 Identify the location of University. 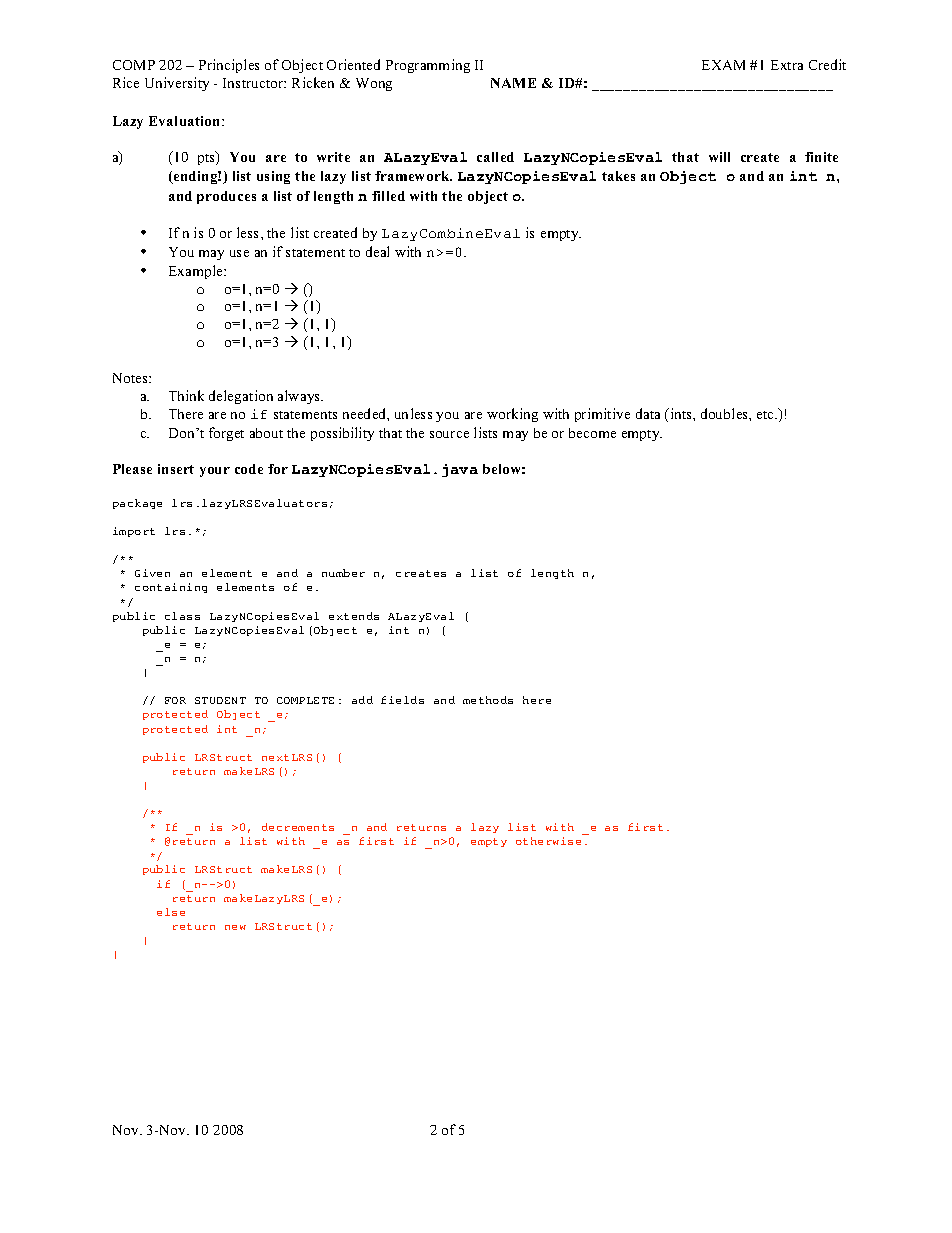
(177, 84).
